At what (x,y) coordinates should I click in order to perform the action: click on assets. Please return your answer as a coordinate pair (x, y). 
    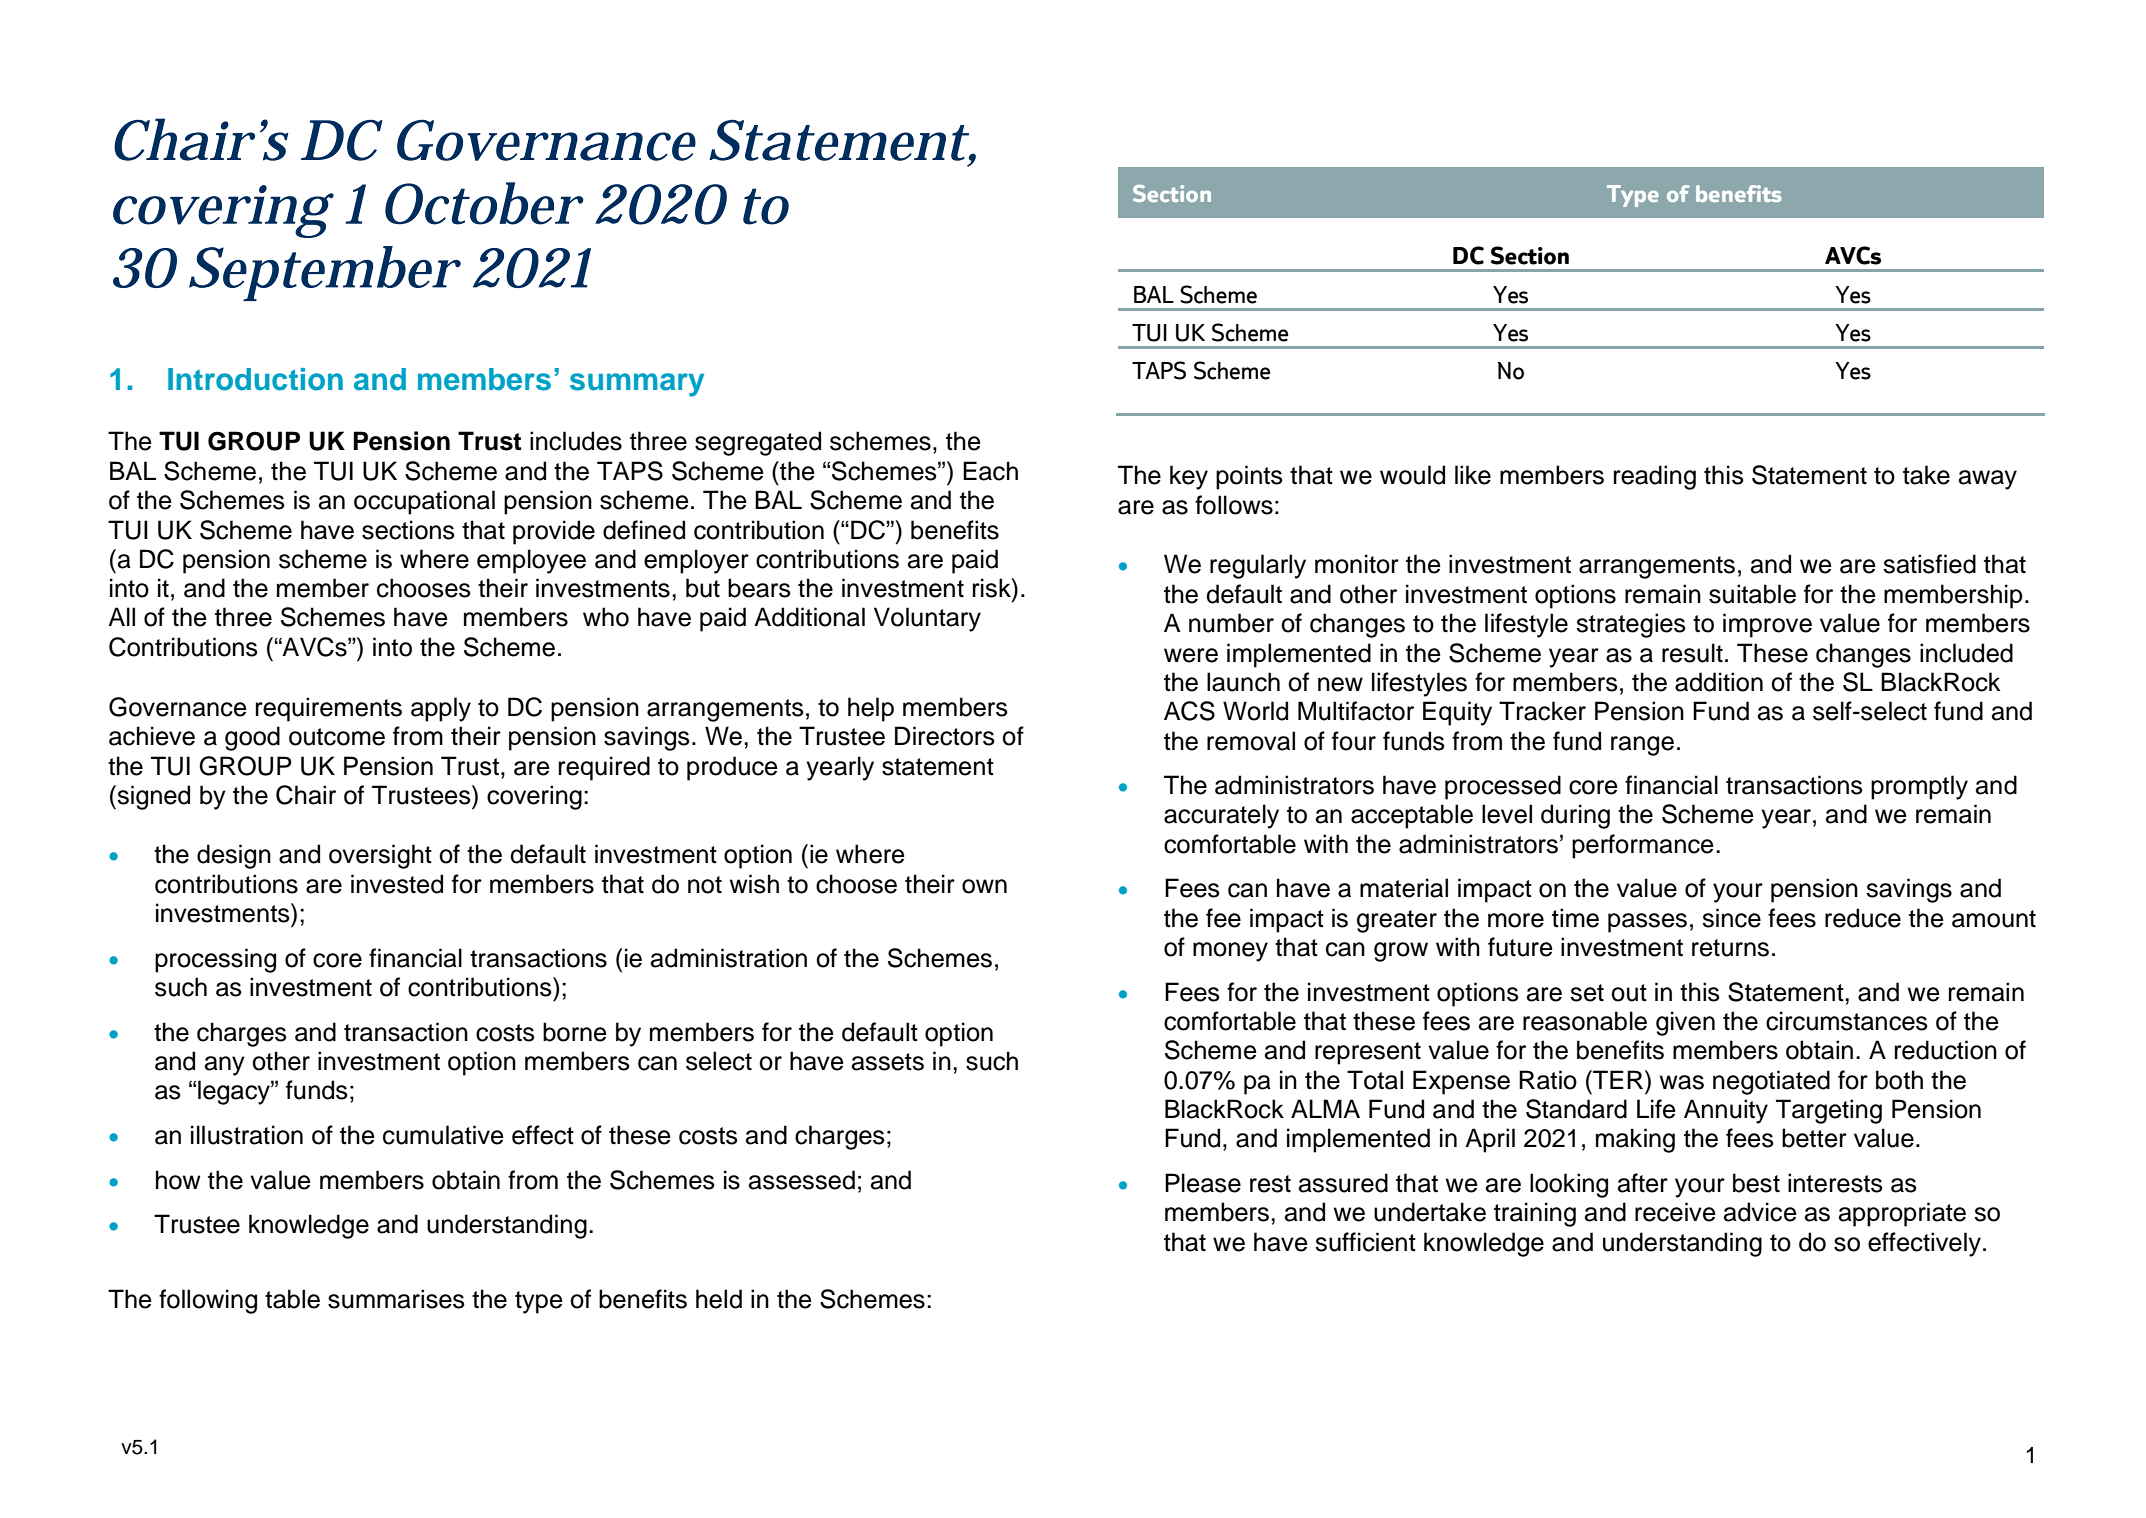
    Looking at the image, I should click on (888, 1062).
